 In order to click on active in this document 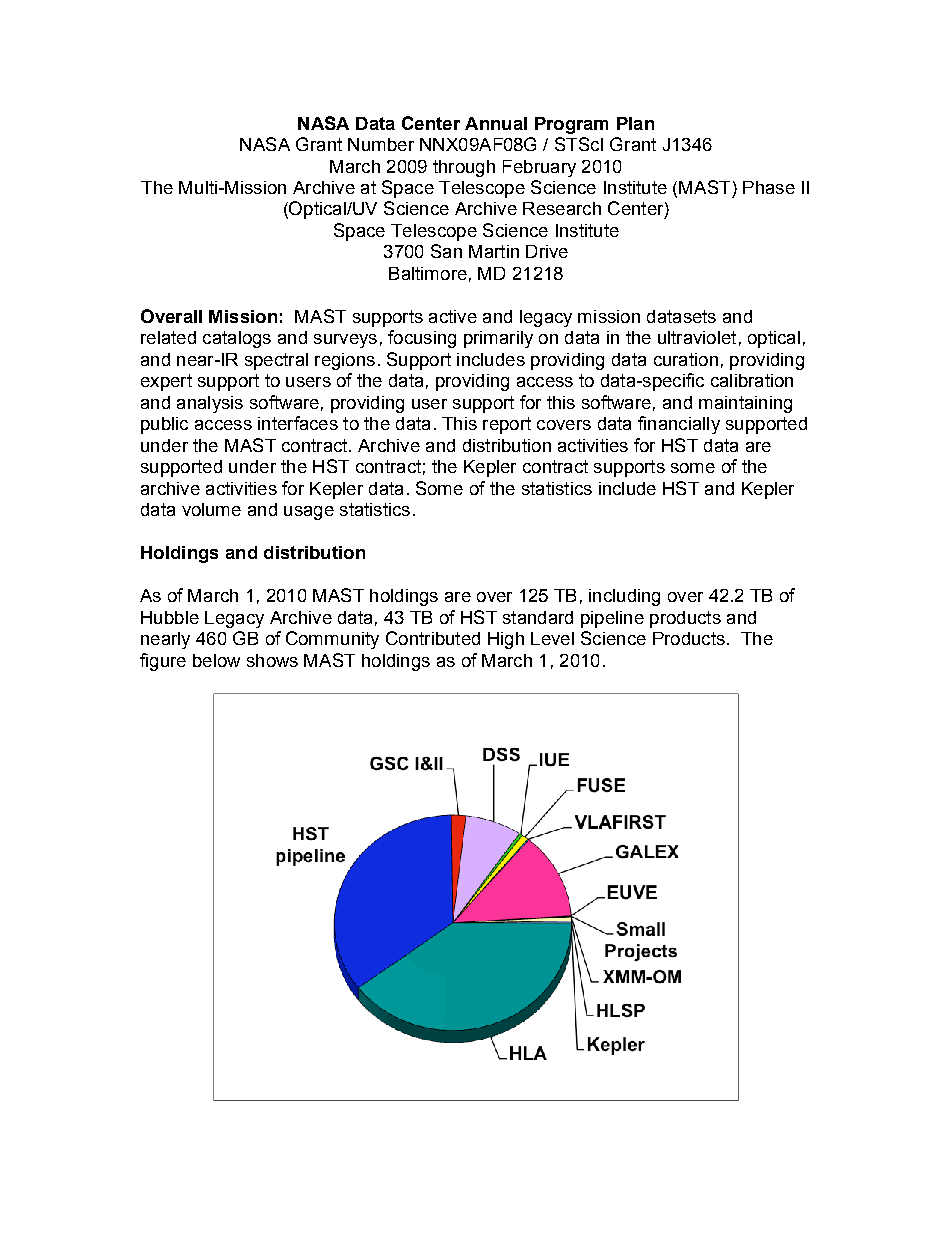, I will do `click(453, 316)`.
